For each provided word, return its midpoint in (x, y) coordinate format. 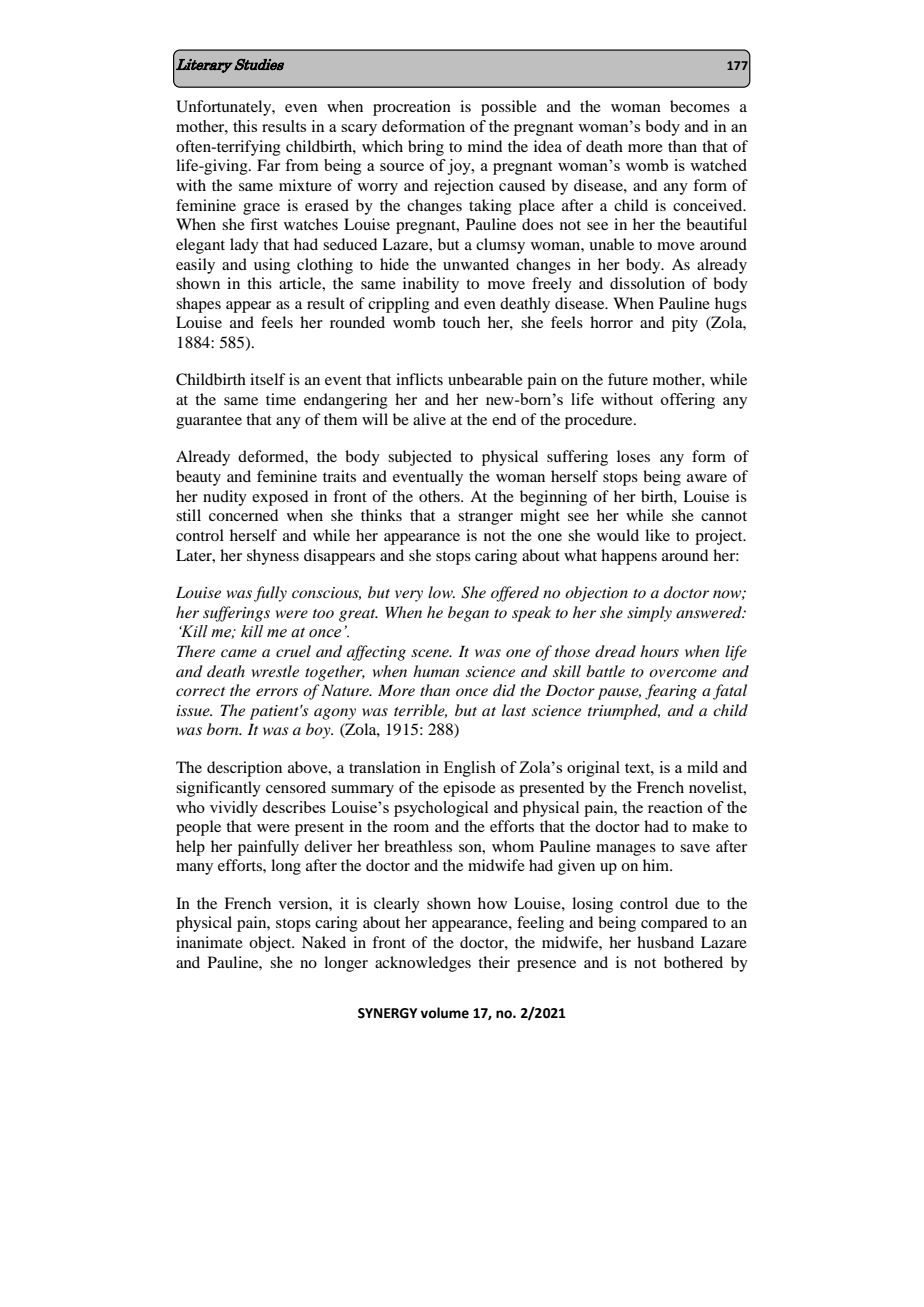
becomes (700, 106)
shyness (273, 557)
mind (485, 146)
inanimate (209, 942)
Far (268, 165)
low (441, 592)
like (657, 535)
